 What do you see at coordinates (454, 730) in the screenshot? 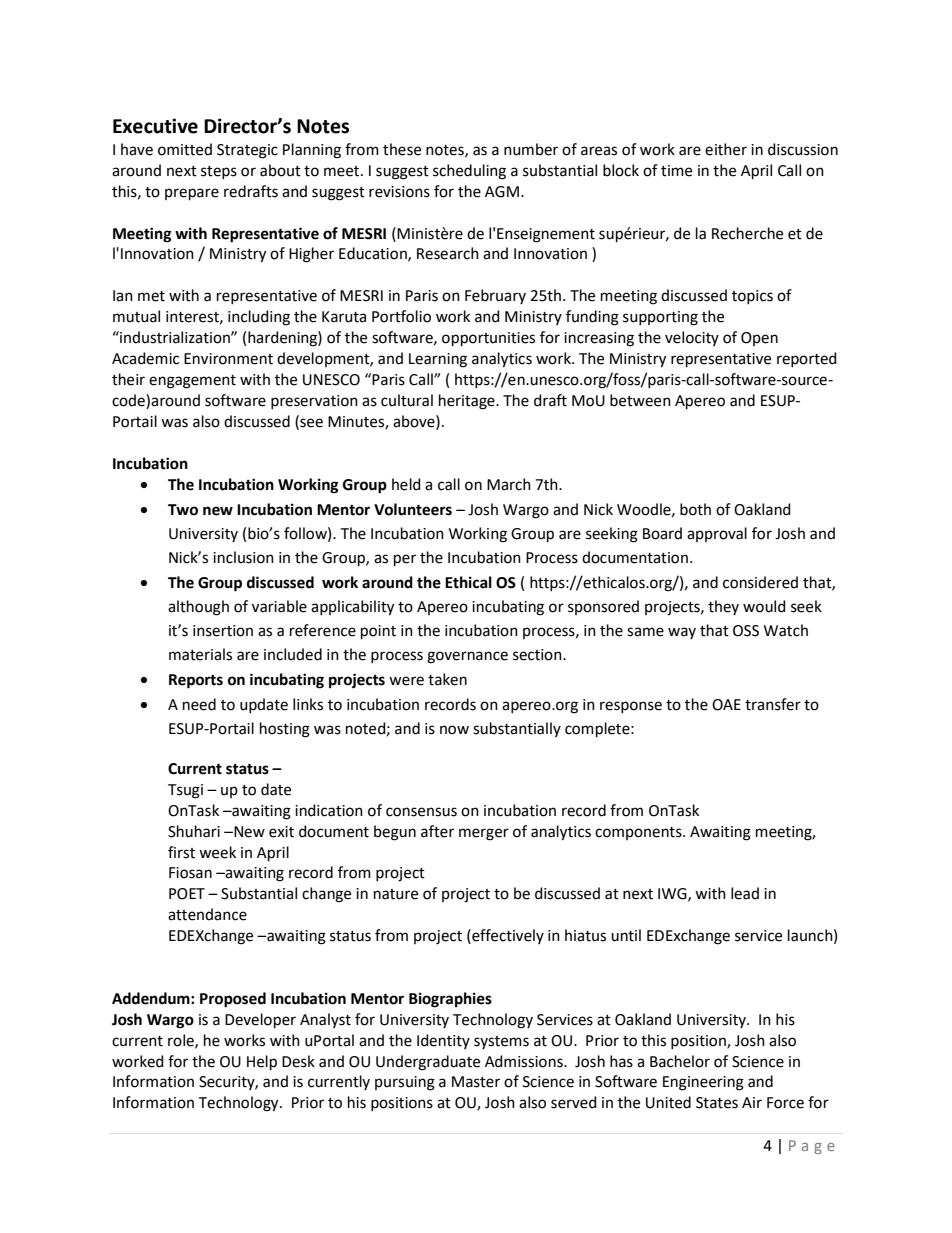
I see `now` at bounding box center [454, 730].
